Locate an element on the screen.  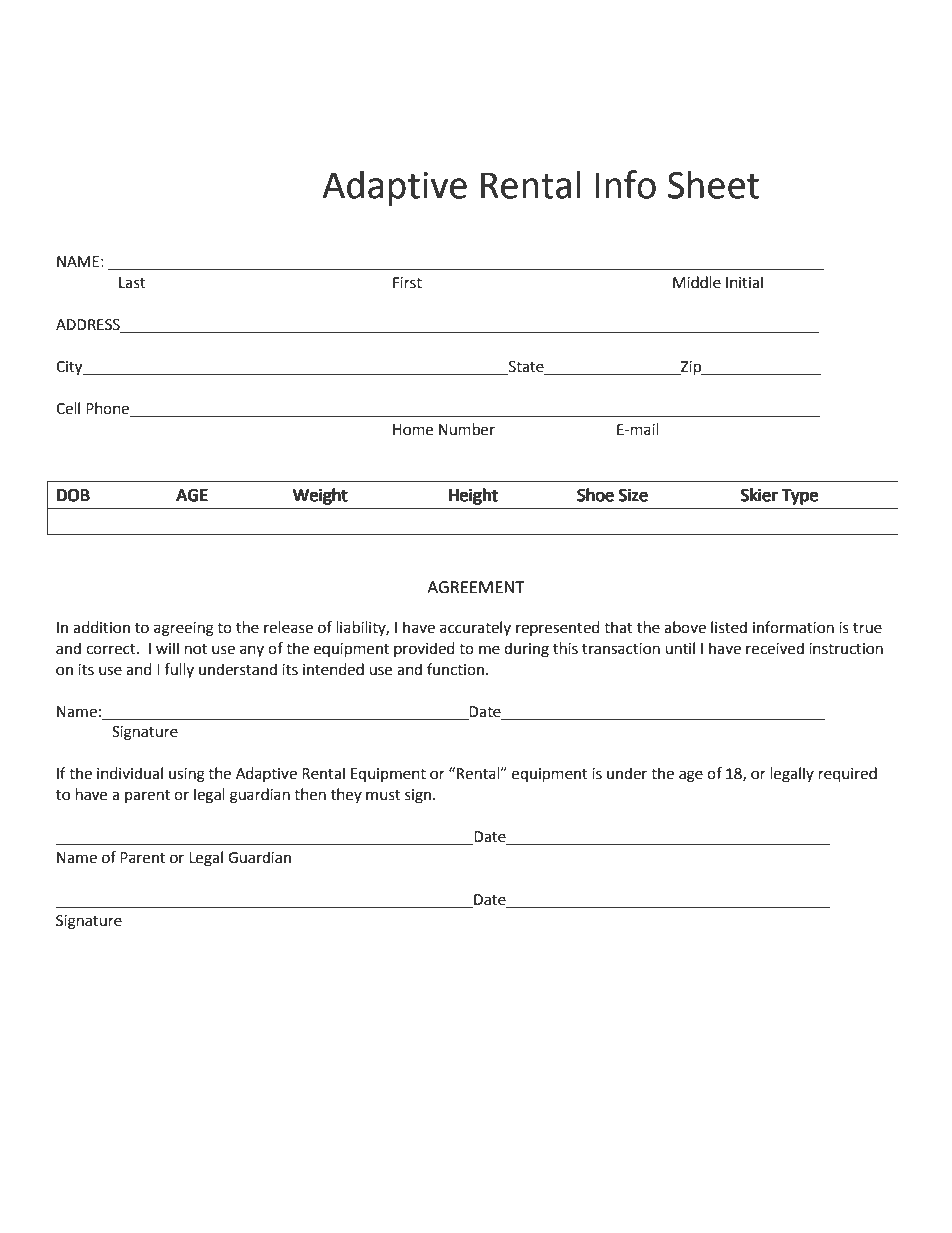
Cell is located at coordinates (68, 408).
